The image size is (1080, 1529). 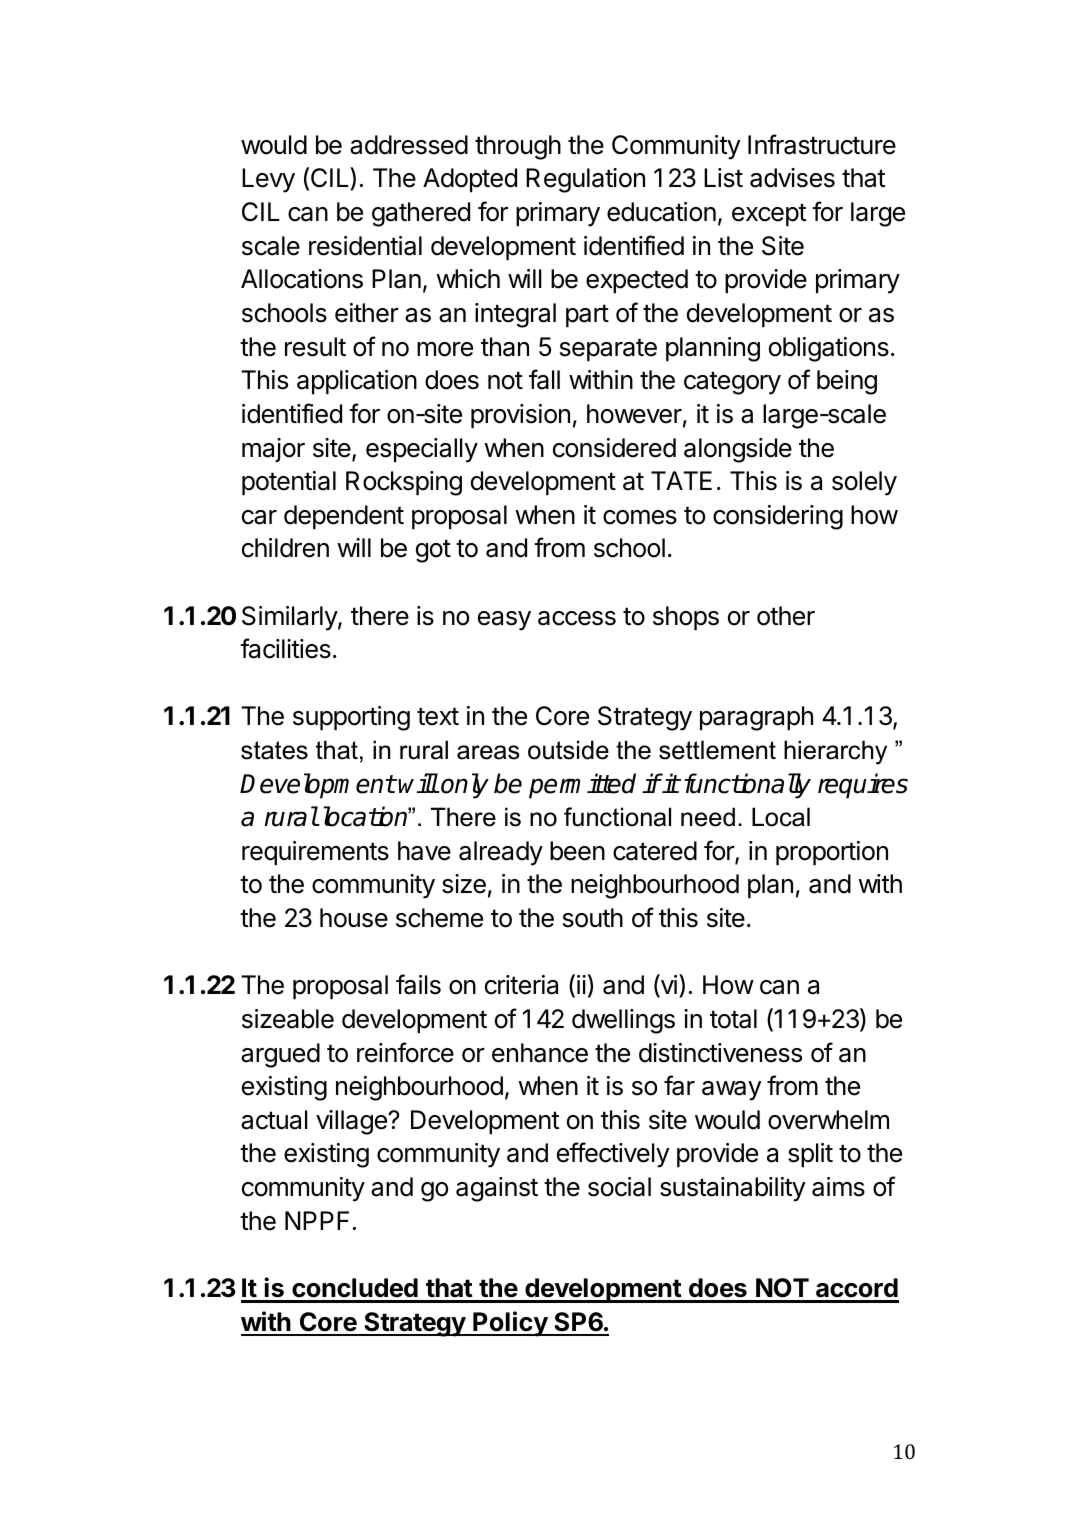 I want to click on paragraph, so click(x=756, y=718).
